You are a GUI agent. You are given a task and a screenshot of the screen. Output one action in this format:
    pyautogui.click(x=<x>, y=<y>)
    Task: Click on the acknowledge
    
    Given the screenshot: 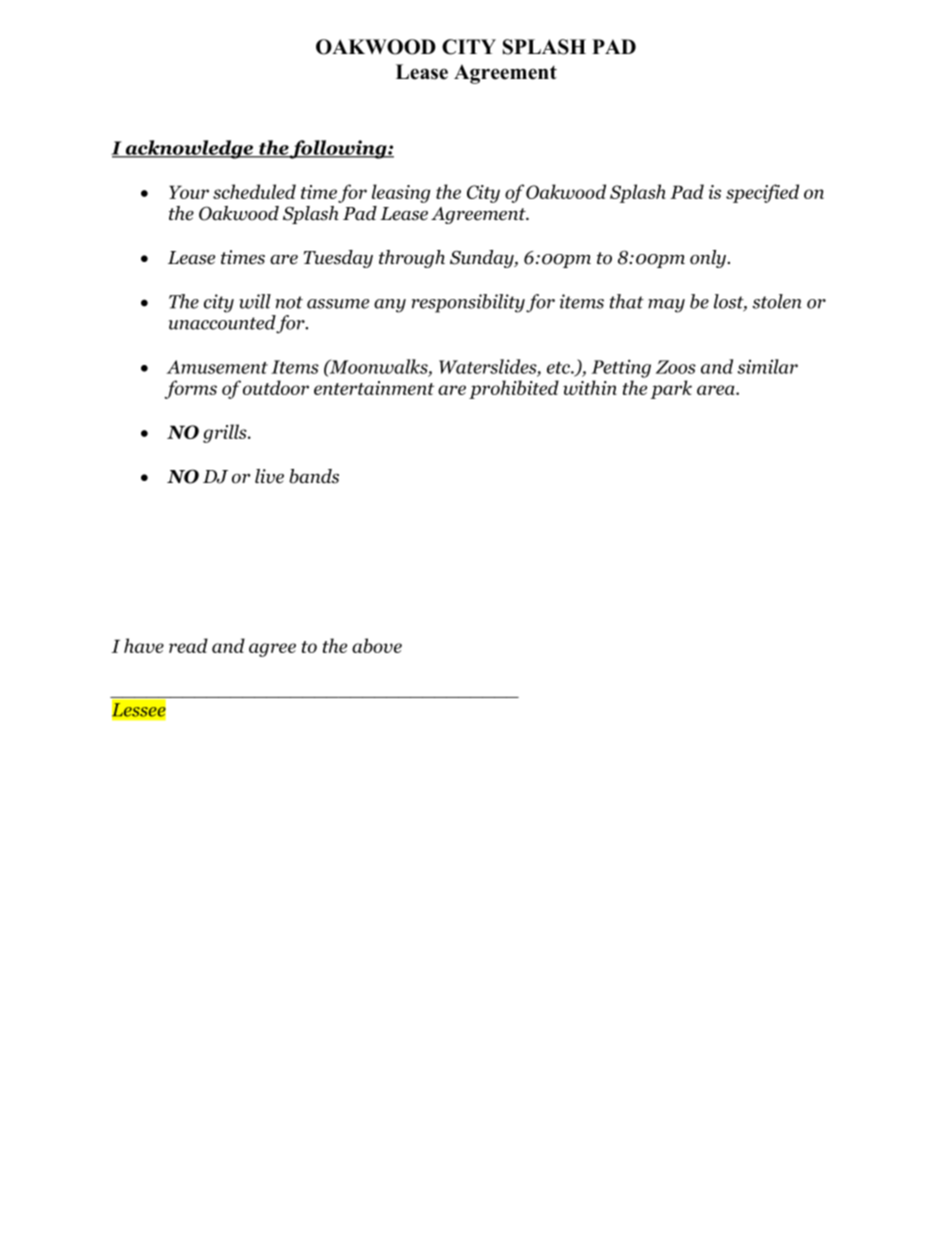 What is the action you would take?
    pyautogui.click(x=189, y=149)
